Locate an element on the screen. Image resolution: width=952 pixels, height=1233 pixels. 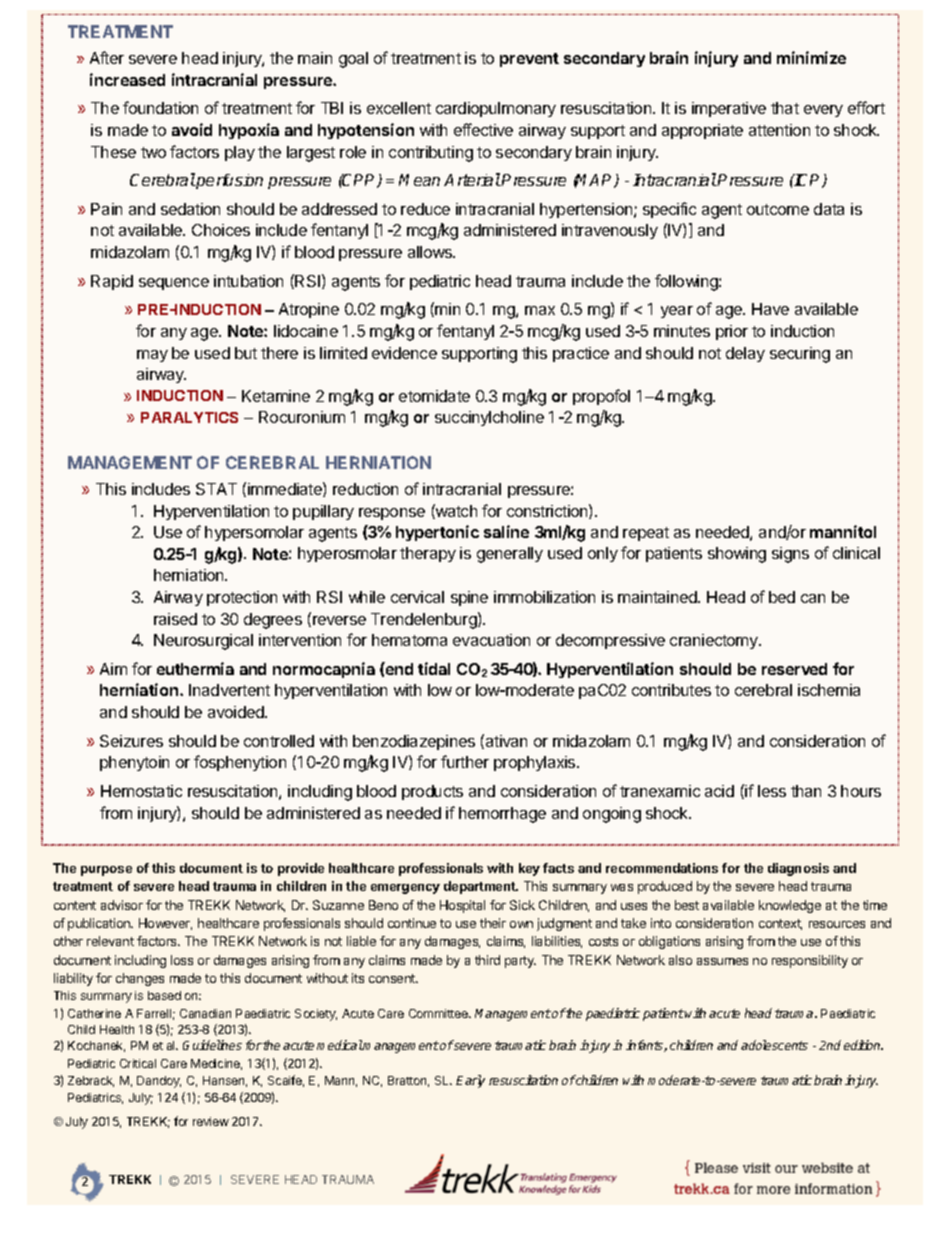
succinylcholine is located at coordinates (489, 418).
